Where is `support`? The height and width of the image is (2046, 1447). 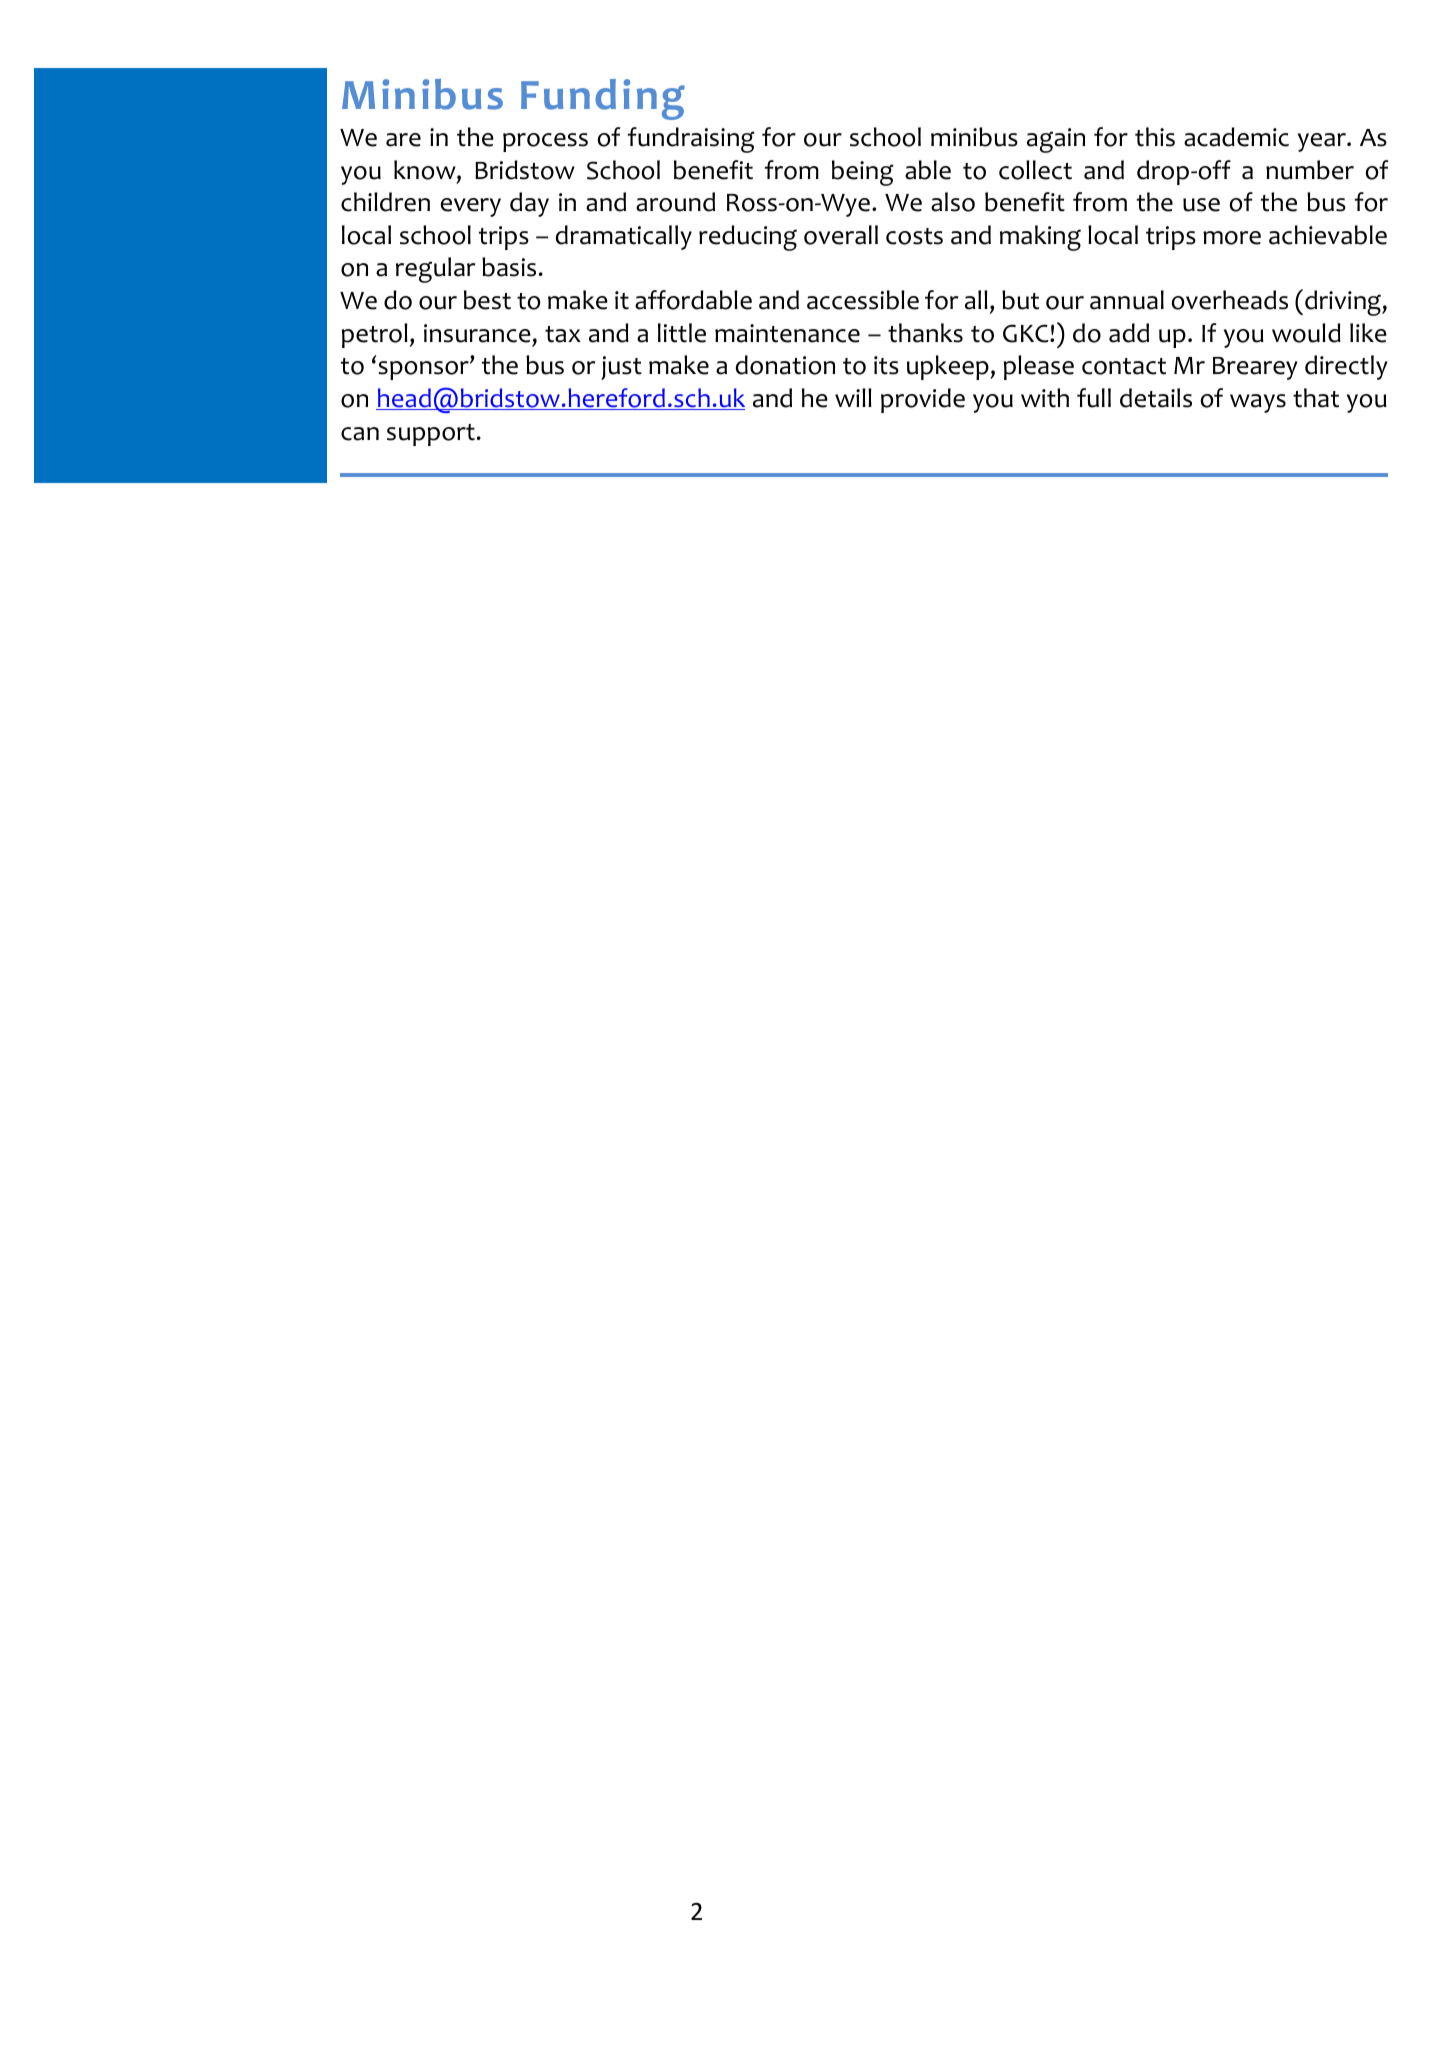
support is located at coordinates (431, 435).
